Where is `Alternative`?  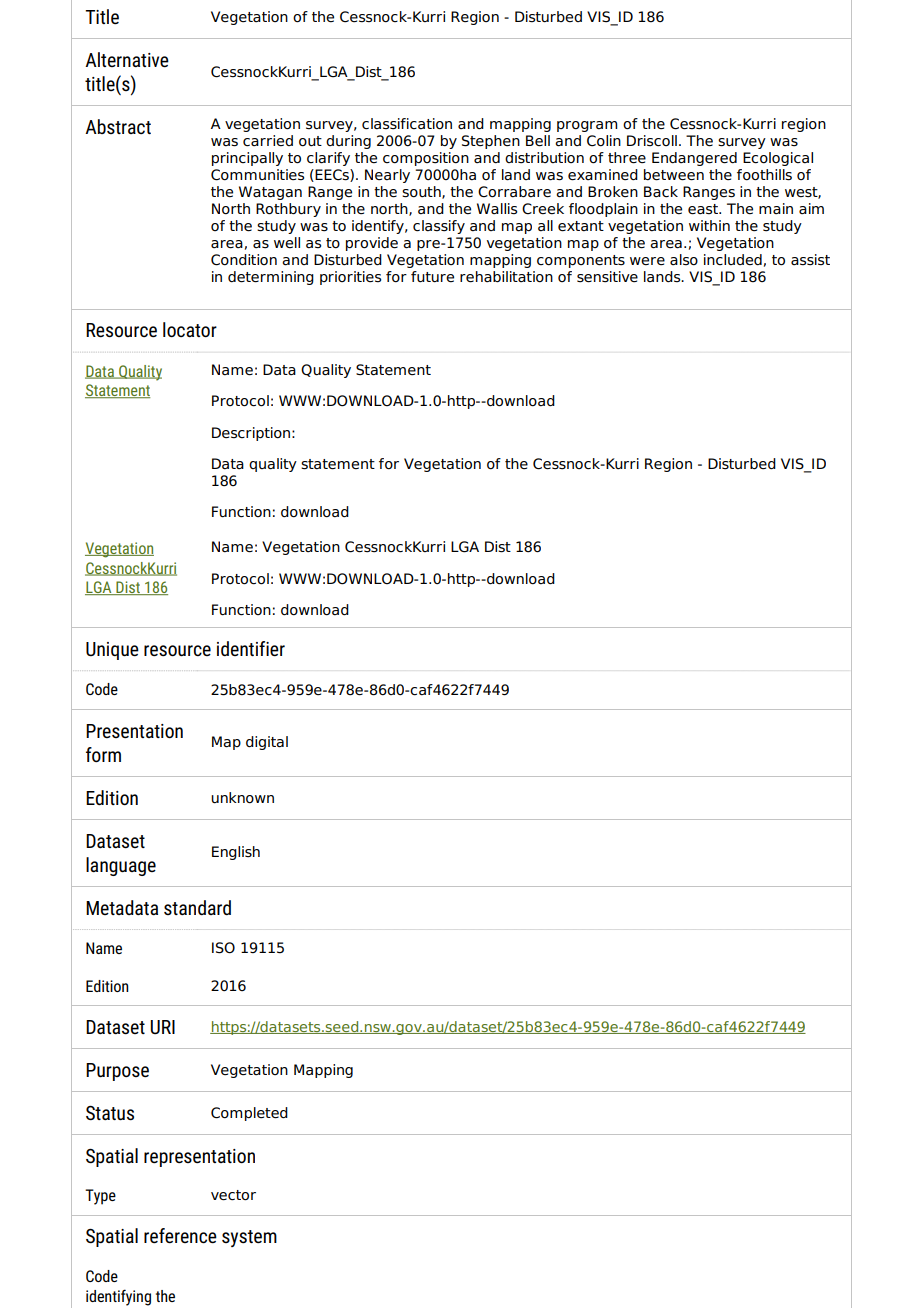 Alternative is located at coordinates (127, 59).
